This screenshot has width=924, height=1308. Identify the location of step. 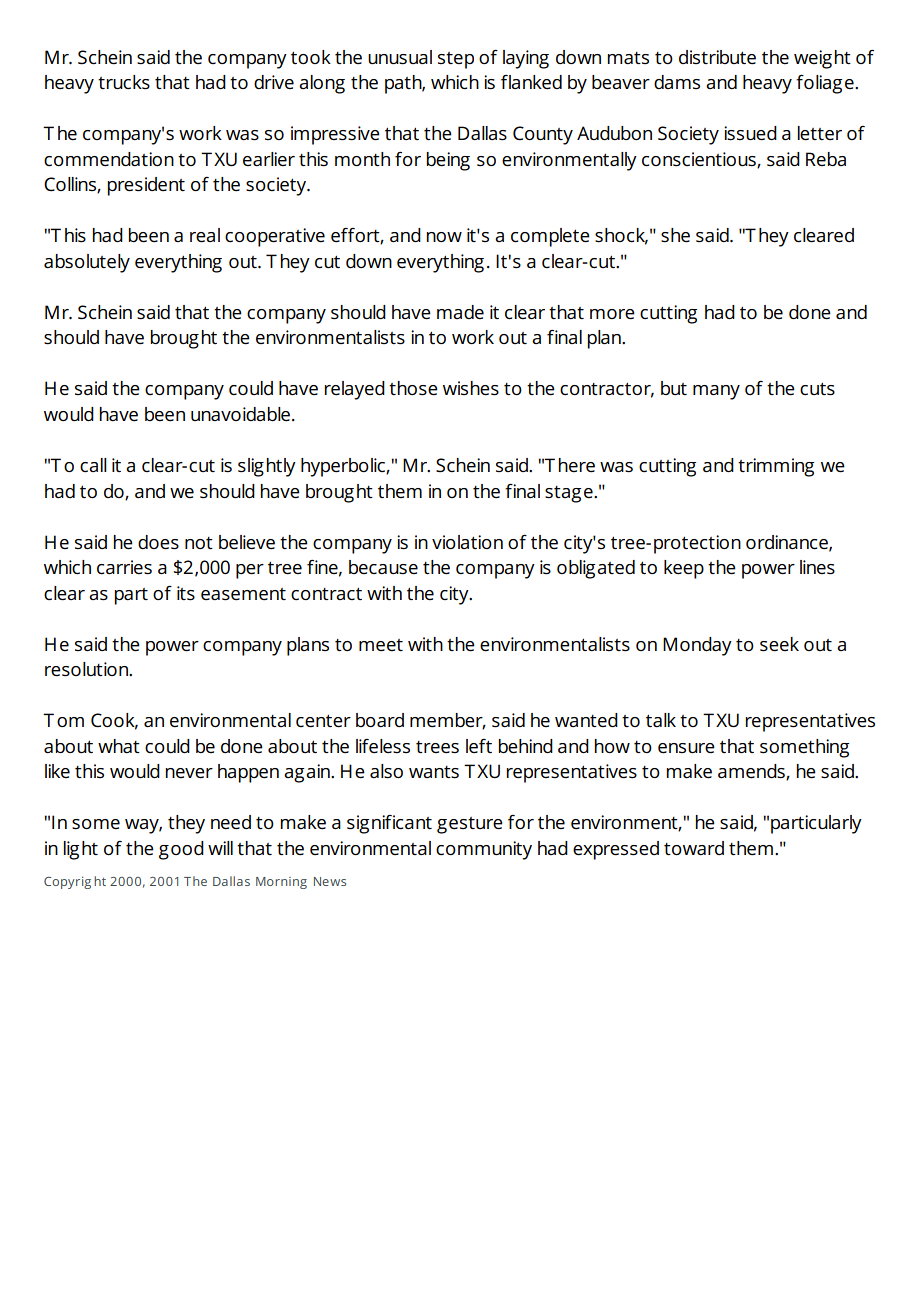
(456, 60).
